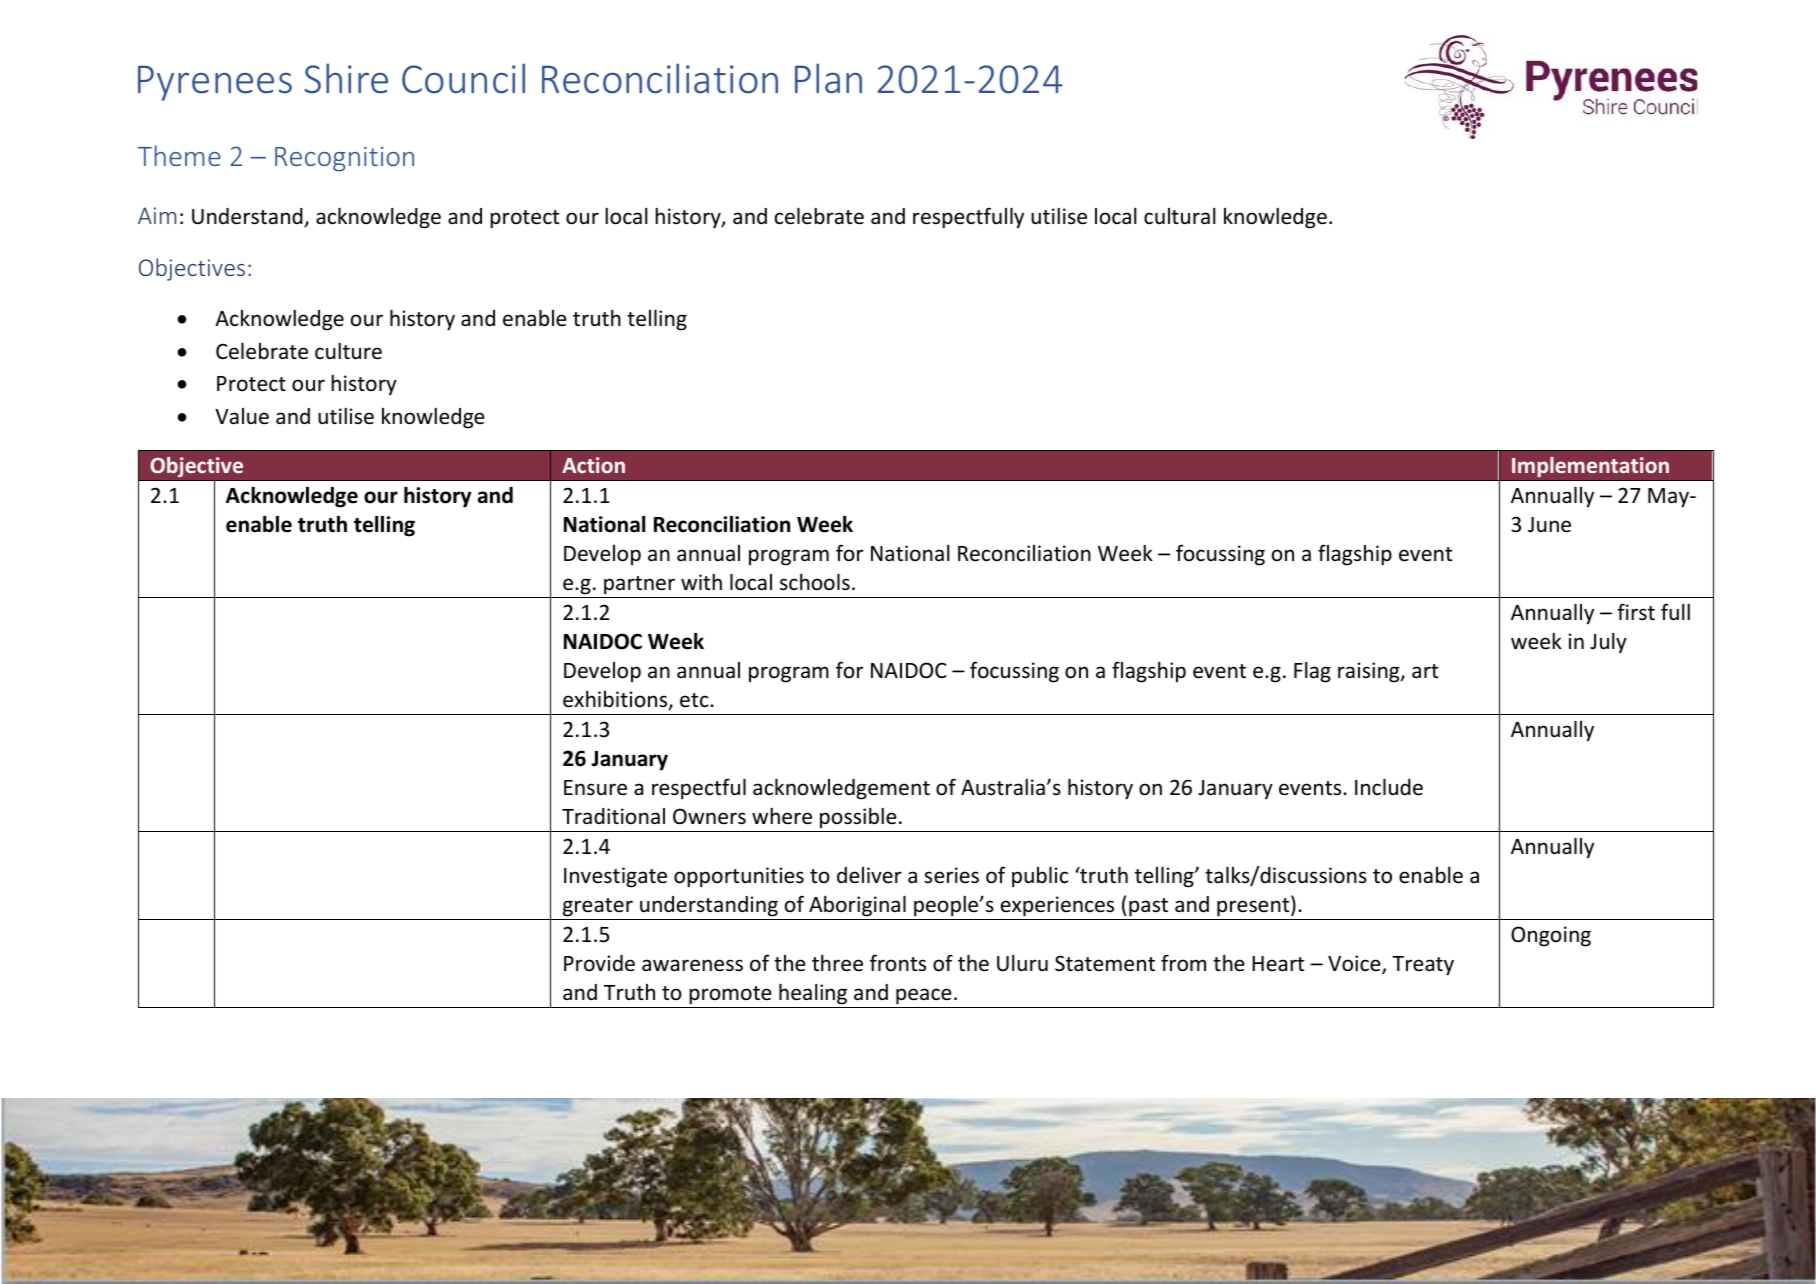 Image resolution: width=1816 pixels, height=1284 pixels. What do you see at coordinates (593, 465) in the screenshot?
I see `Action` at bounding box center [593, 465].
